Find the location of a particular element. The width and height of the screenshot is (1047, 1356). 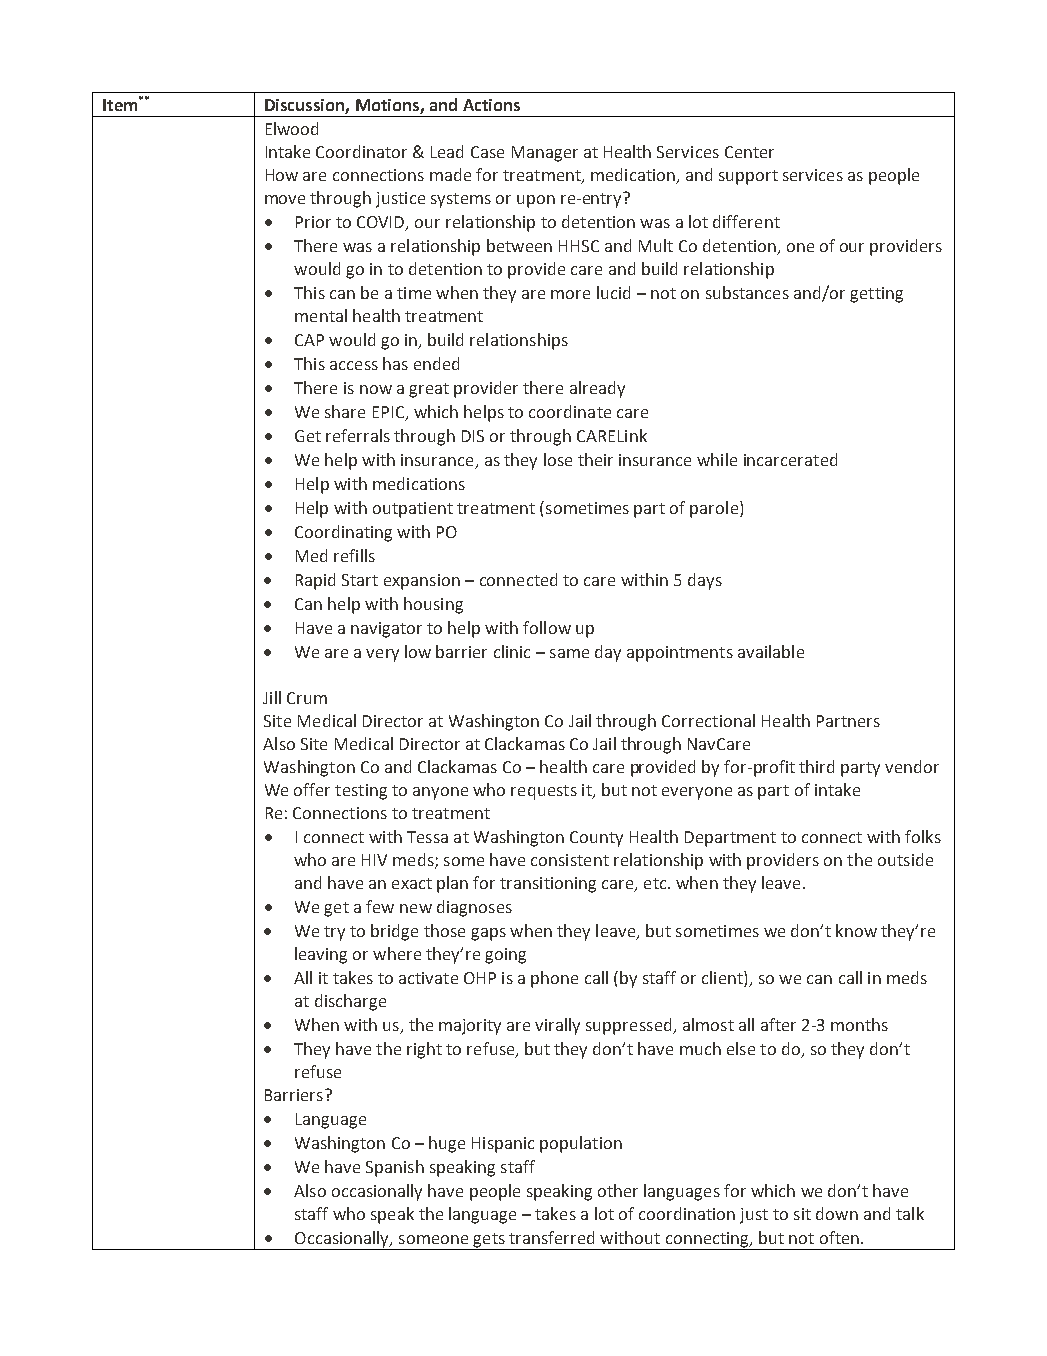

available is located at coordinates (771, 651).
